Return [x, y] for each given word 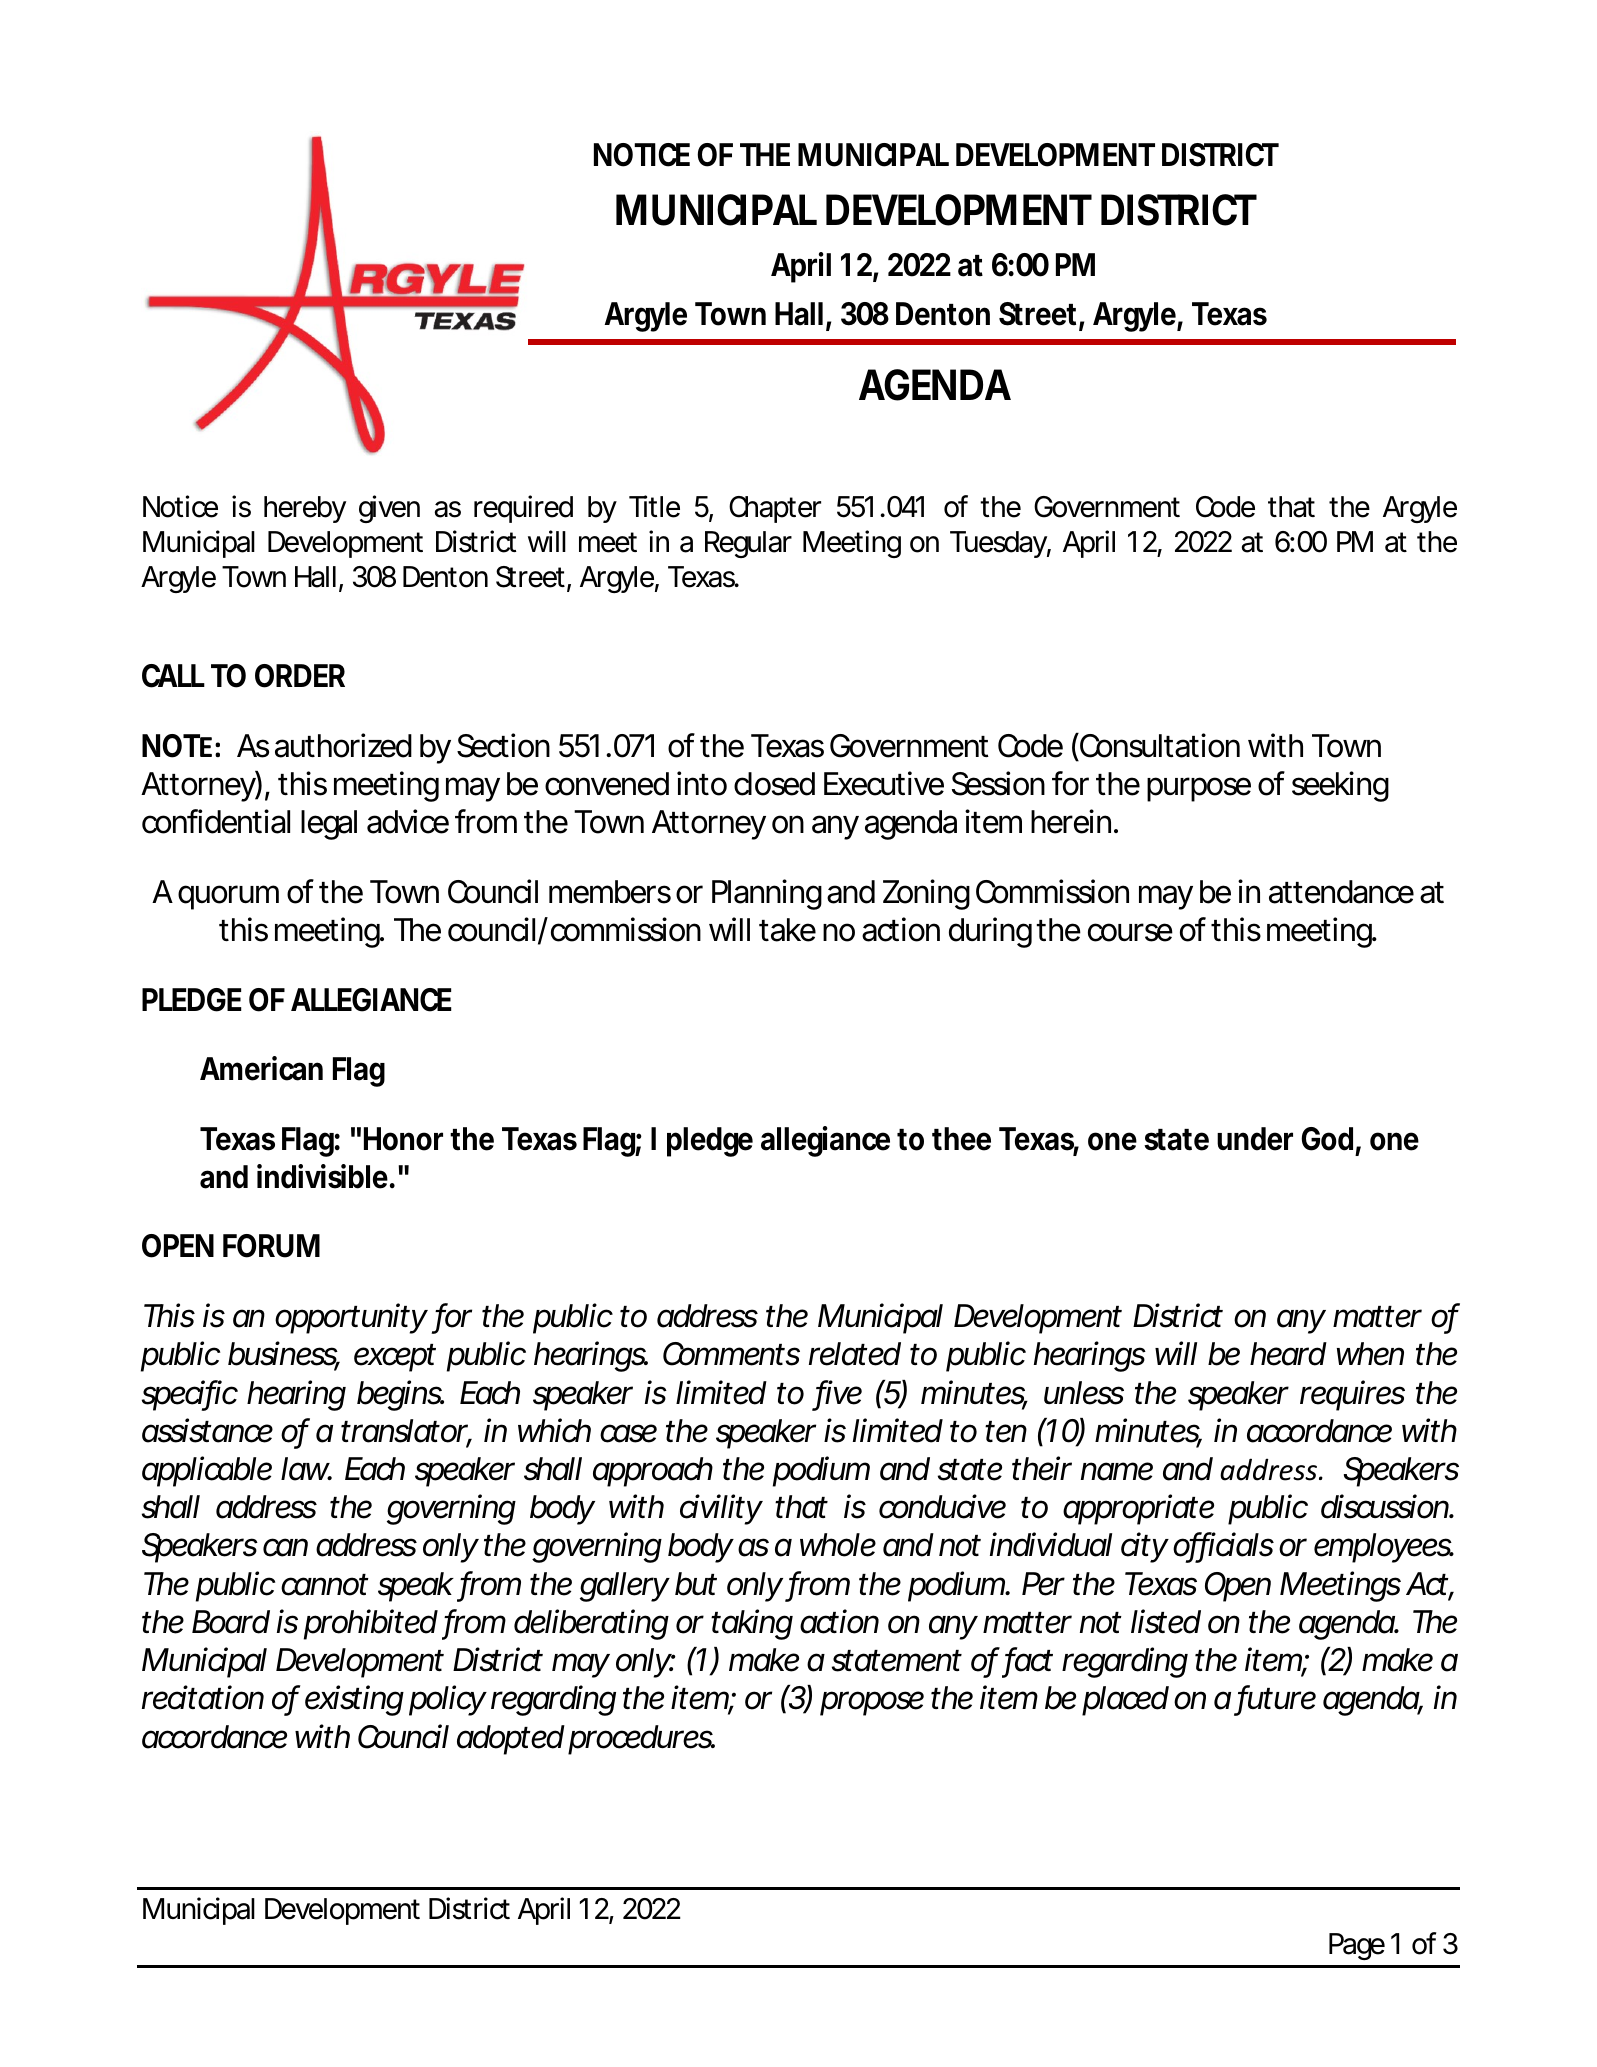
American [261, 1068]
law [306, 1469]
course [1130, 932]
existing [354, 1700]
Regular [748, 544]
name [1117, 1471]
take [787, 930]
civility [721, 1509]
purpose [1199, 789]
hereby [305, 509]
